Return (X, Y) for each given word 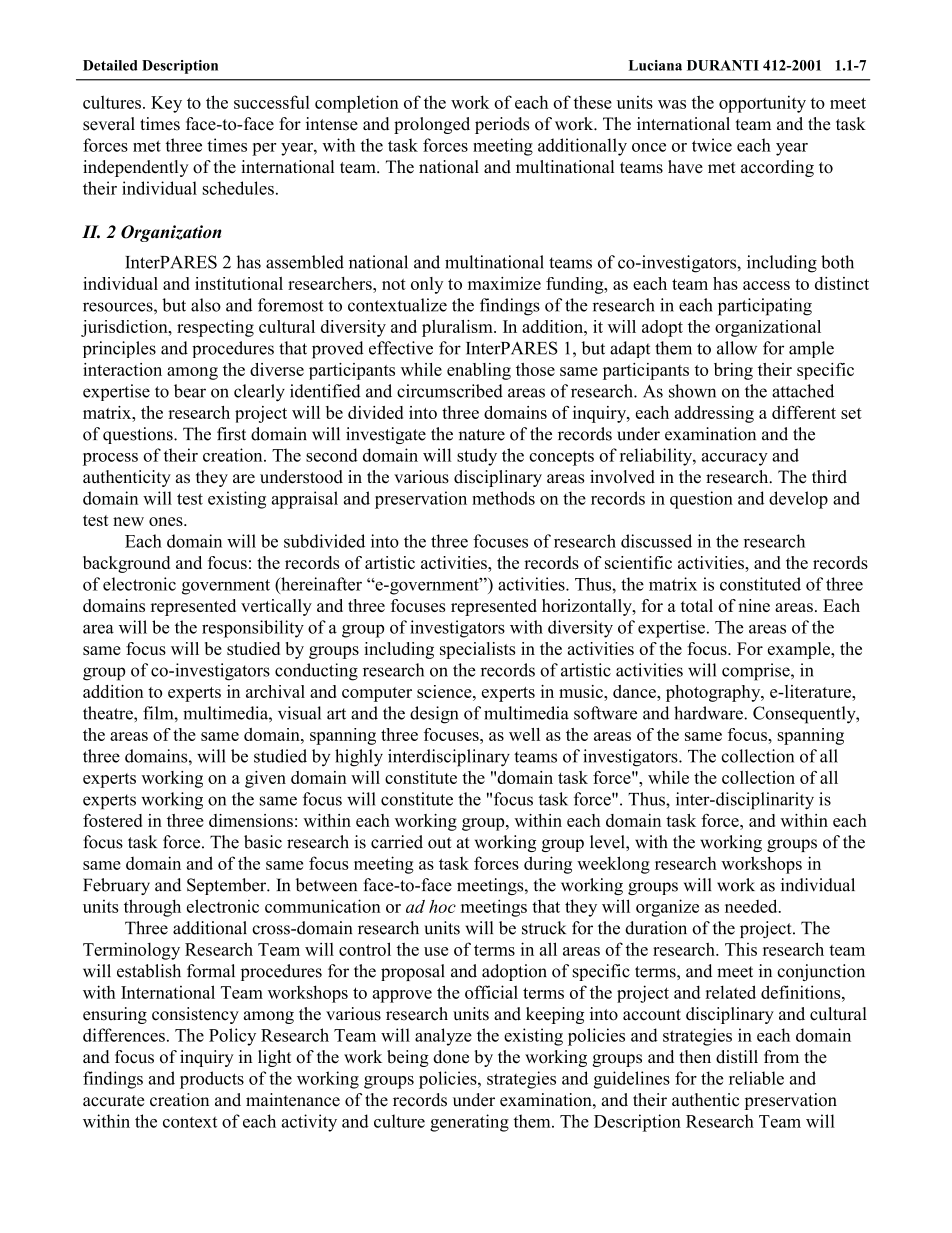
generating (469, 1123)
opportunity (762, 104)
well (524, 734)
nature (482, 435)
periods (502, 125)
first (231, 434)
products (212, 1080)
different (804, 412)
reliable (756, 1078)
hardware (709, 713)
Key (166, 104)
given (265, 779)
